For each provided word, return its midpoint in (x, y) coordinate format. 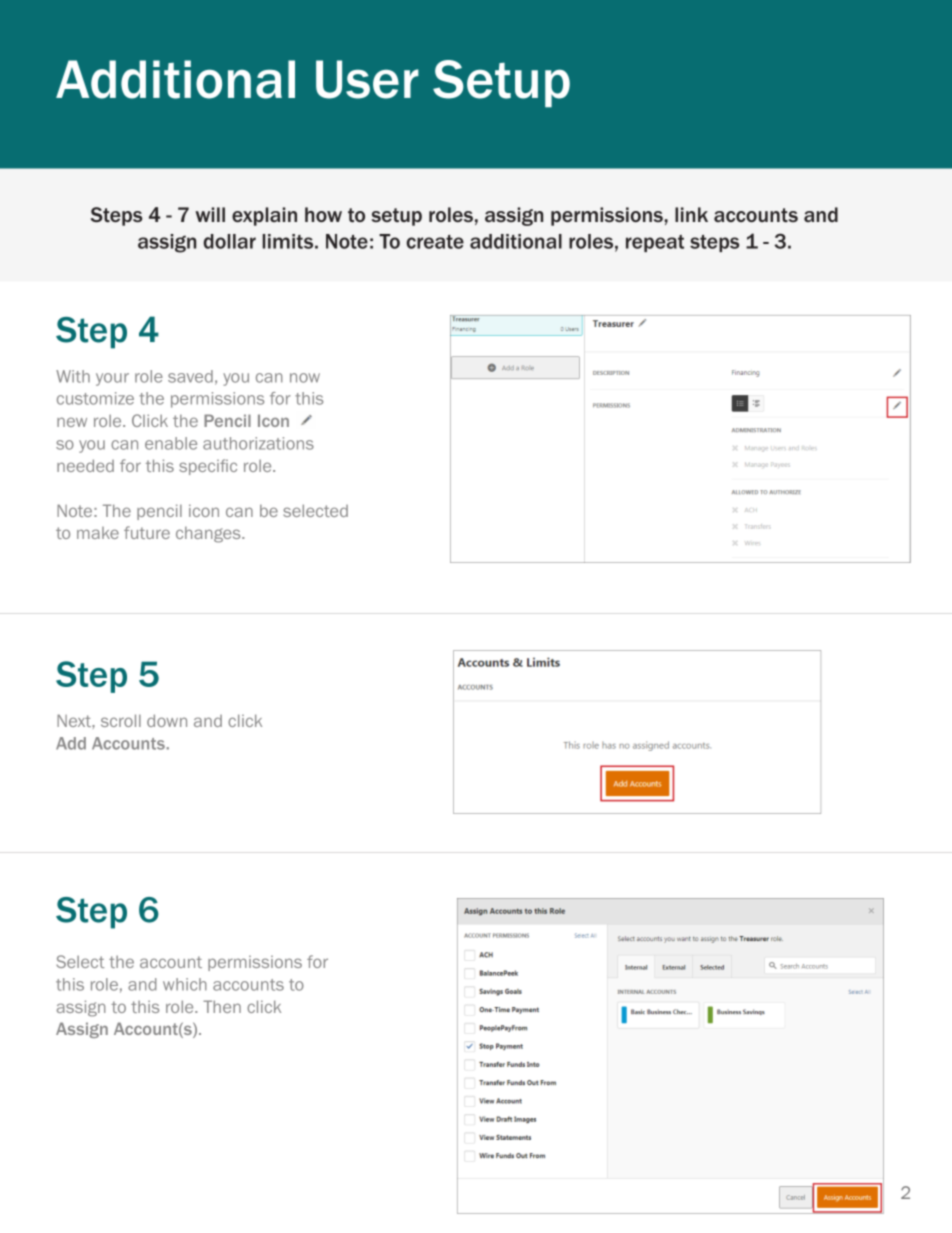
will (210, 214)
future (147, 532)
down (167, 720)
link (691, 214)
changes (209, 534)
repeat (655, 243)
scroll (121, 720)
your (112, 379)
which (185, 984)
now (305, 378)
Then (222, 1006)
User (367, 79)
